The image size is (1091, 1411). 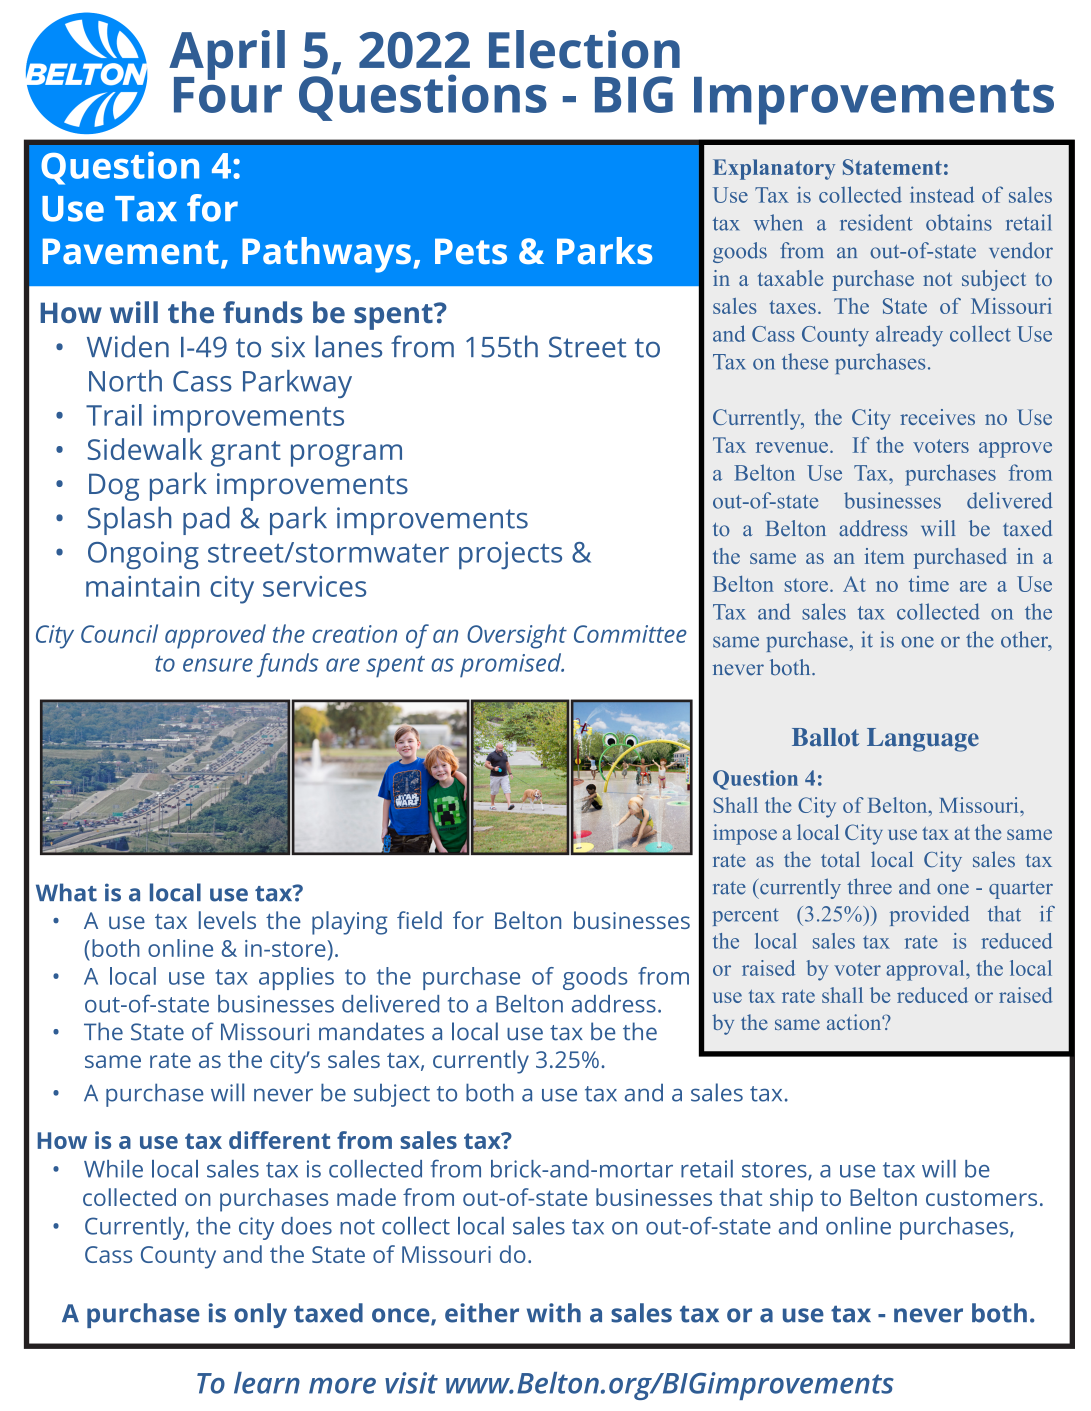 What do you see at coordinates (260, 1315) in the page?
I see `only` at bounding box center [260, 1315].
